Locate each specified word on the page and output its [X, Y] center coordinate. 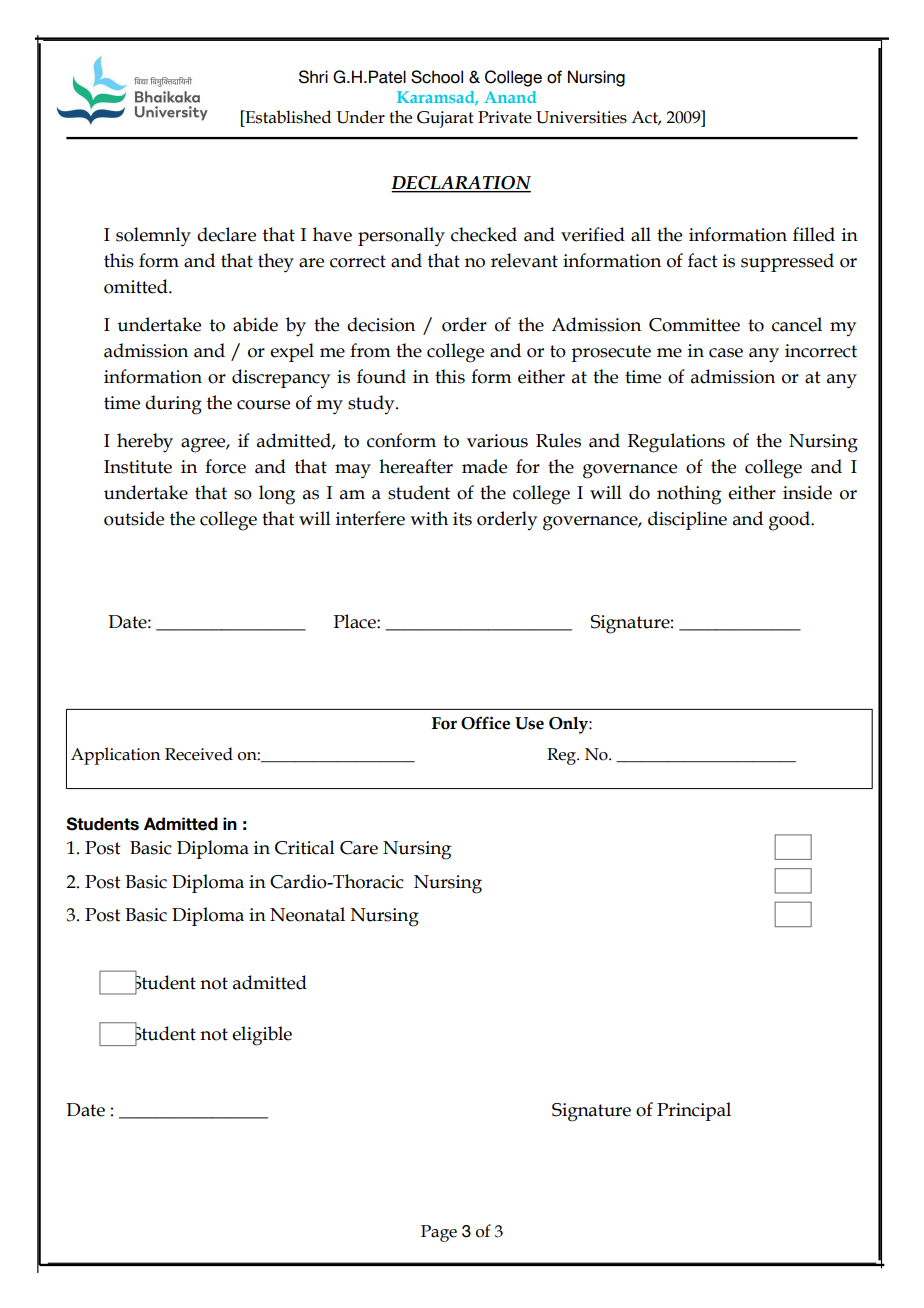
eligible [262, 1036]
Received [199, 754]
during [173, 405]
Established [287, 117]
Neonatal [307, 914]
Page [439, 1233]
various [497, 441]
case [726, 353]
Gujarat [445, 119]
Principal [694, 1111]
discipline [687, 520]
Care [359, 848]
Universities [581, 117]
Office [485, 723]
